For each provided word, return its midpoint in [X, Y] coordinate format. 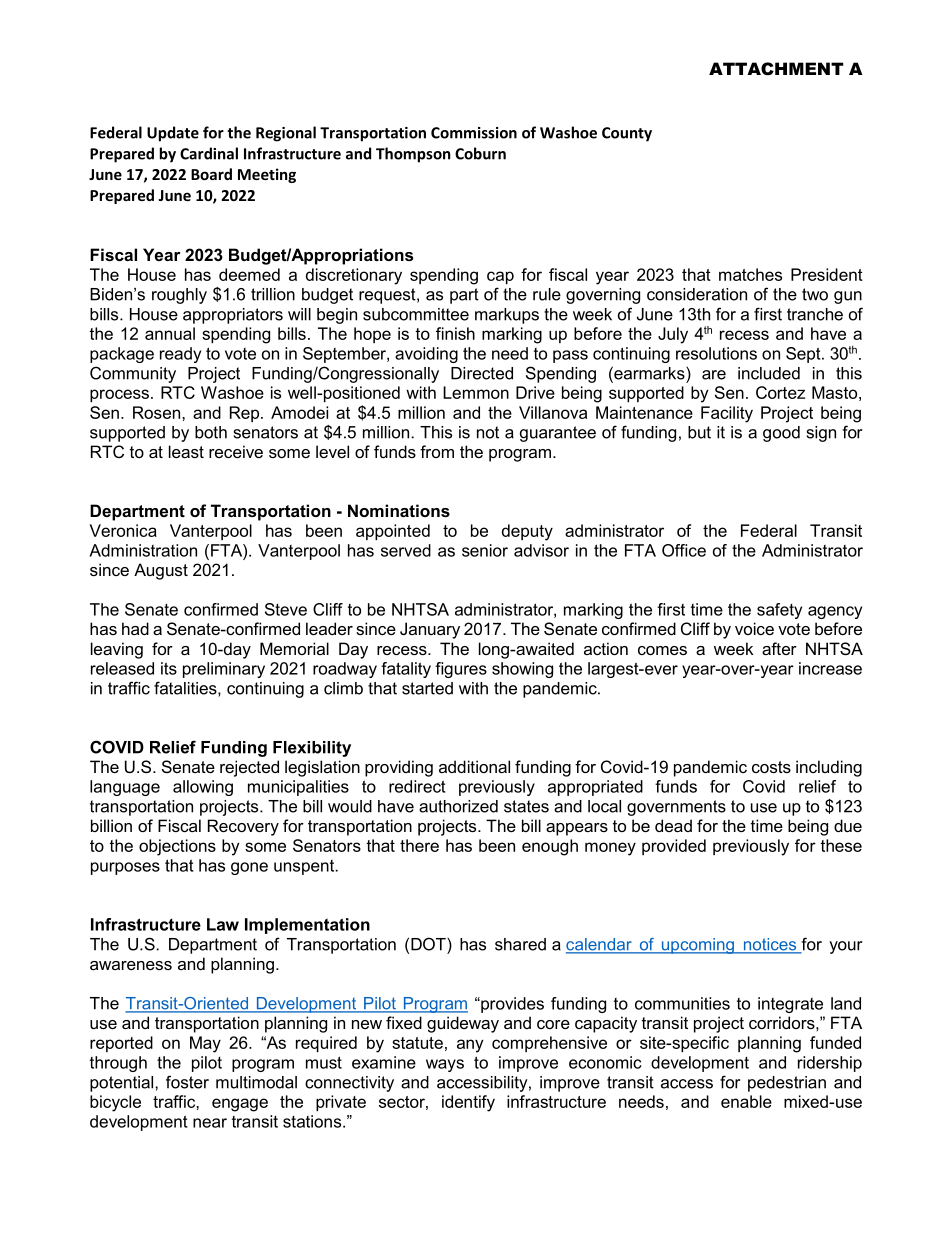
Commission [474, 133]
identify [468, 1103]
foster [187, 1082]
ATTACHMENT [776, 68]
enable [746, 1101]
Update [173, 134]
